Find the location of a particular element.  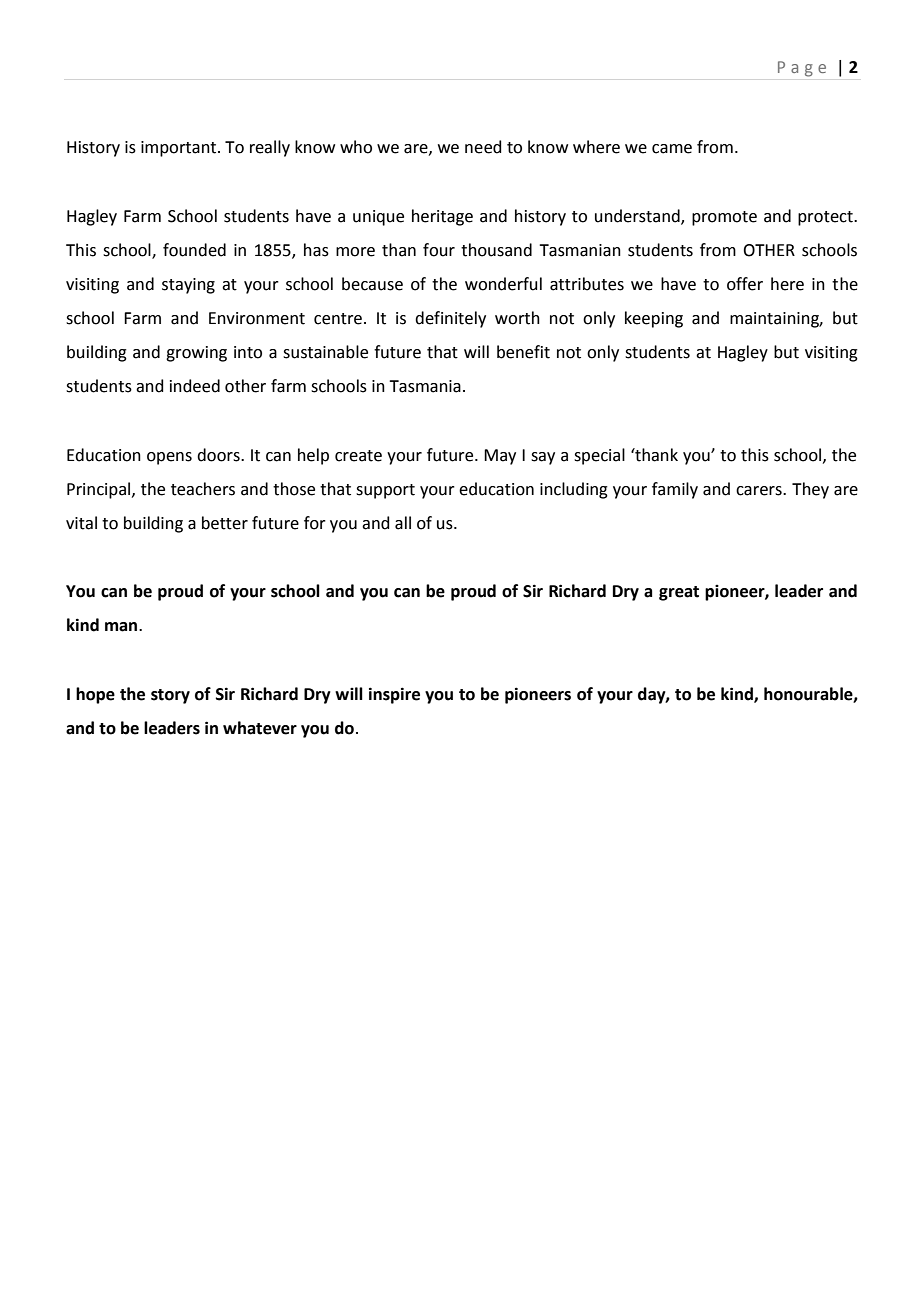

need is located at coordinates (483, 147).
